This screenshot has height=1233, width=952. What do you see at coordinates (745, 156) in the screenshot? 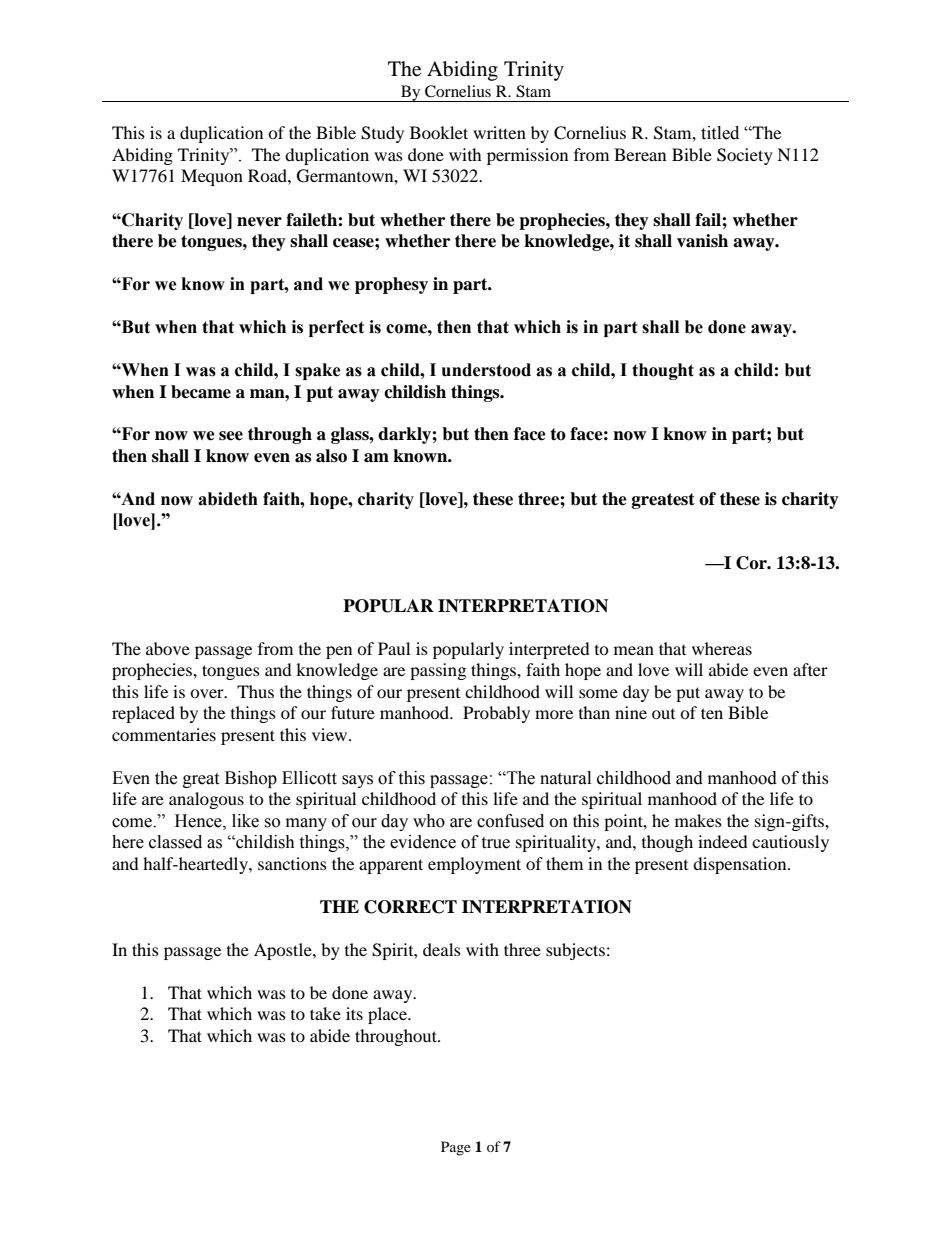
I see `Society` at bounding box center [745, 156].
